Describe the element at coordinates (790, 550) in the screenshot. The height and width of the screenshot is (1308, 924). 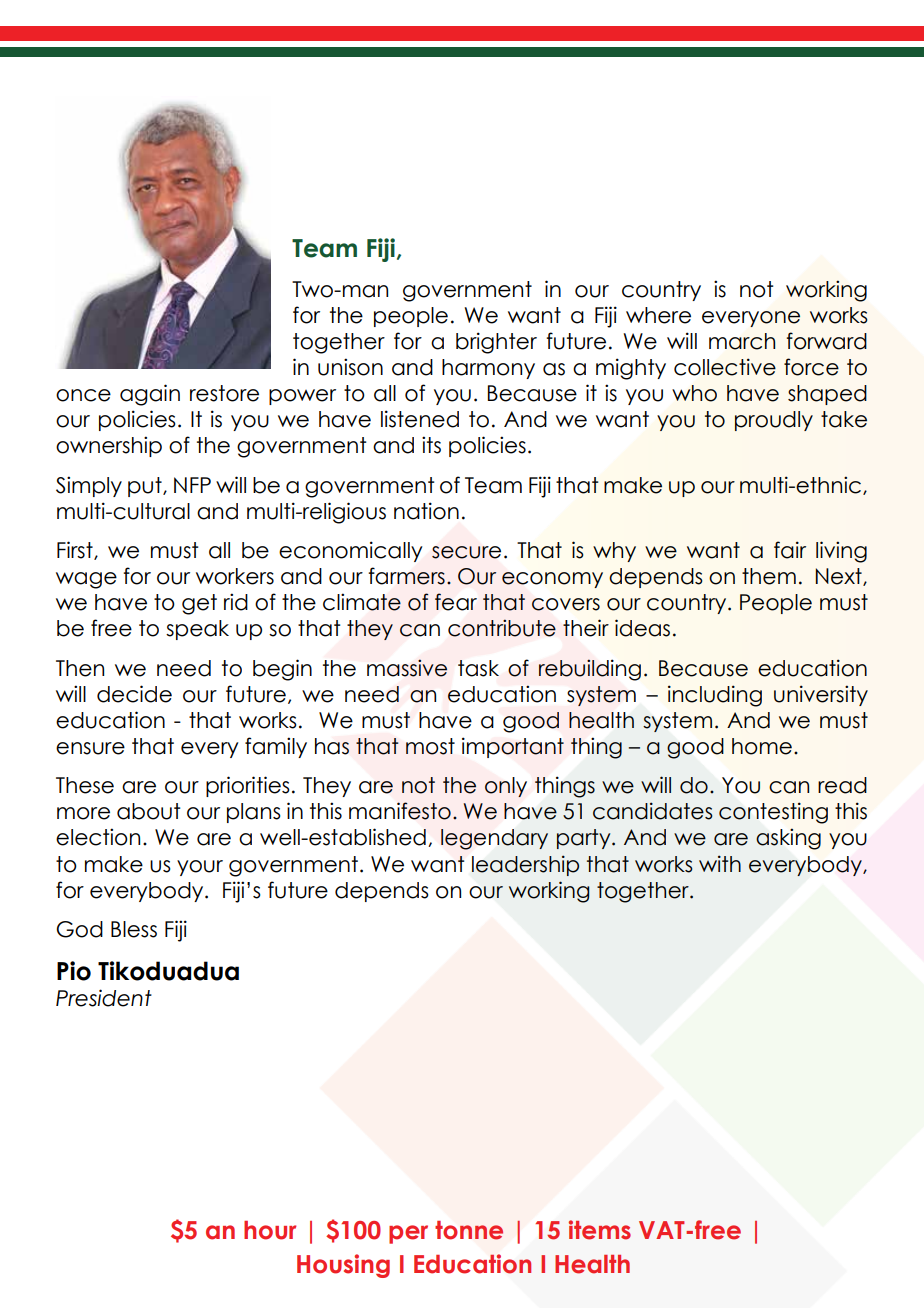
I see `fair` at that location.
